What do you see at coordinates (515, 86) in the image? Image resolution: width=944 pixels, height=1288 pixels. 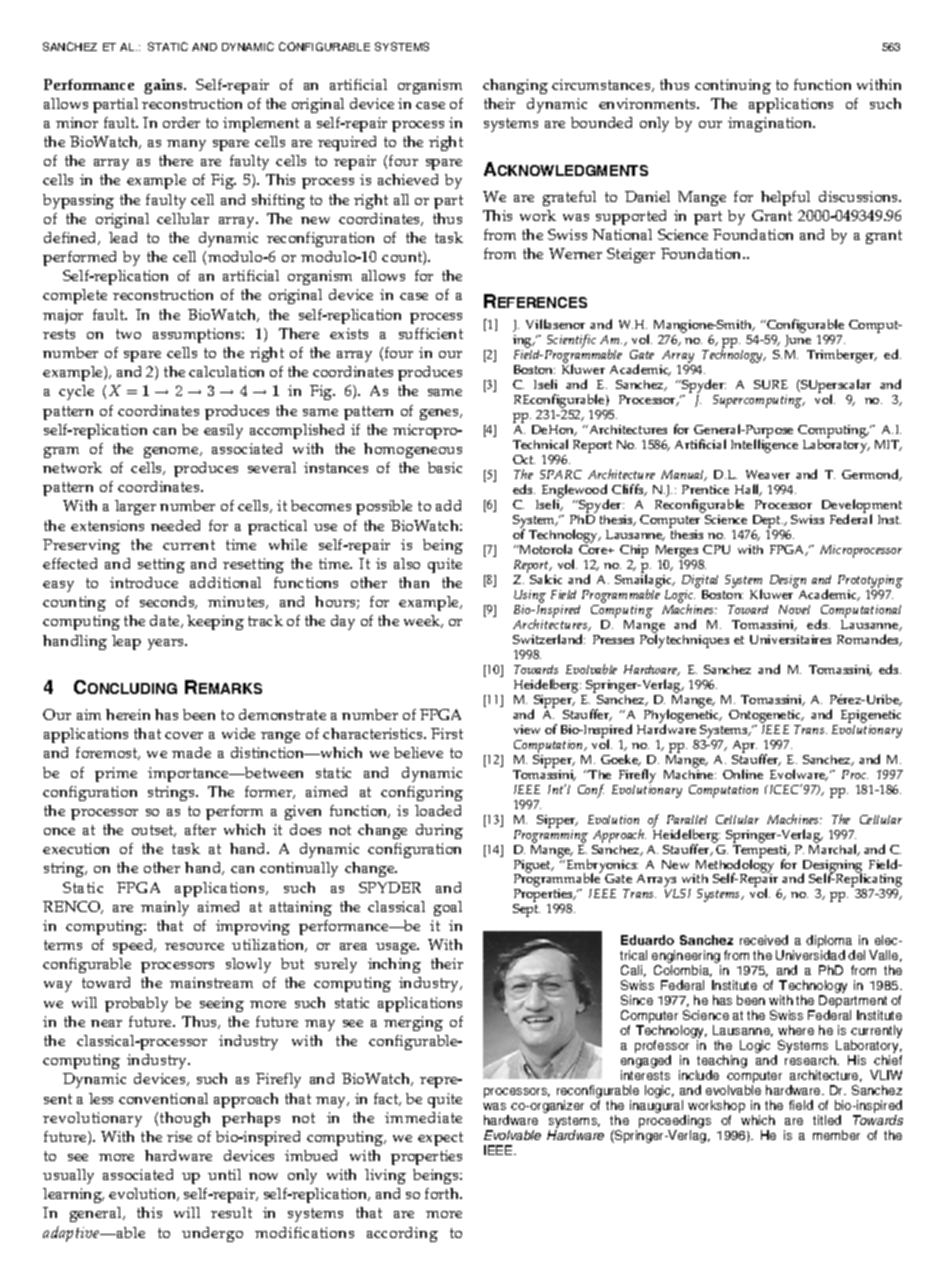 I see `changing` at bounding box center [515, 86].
